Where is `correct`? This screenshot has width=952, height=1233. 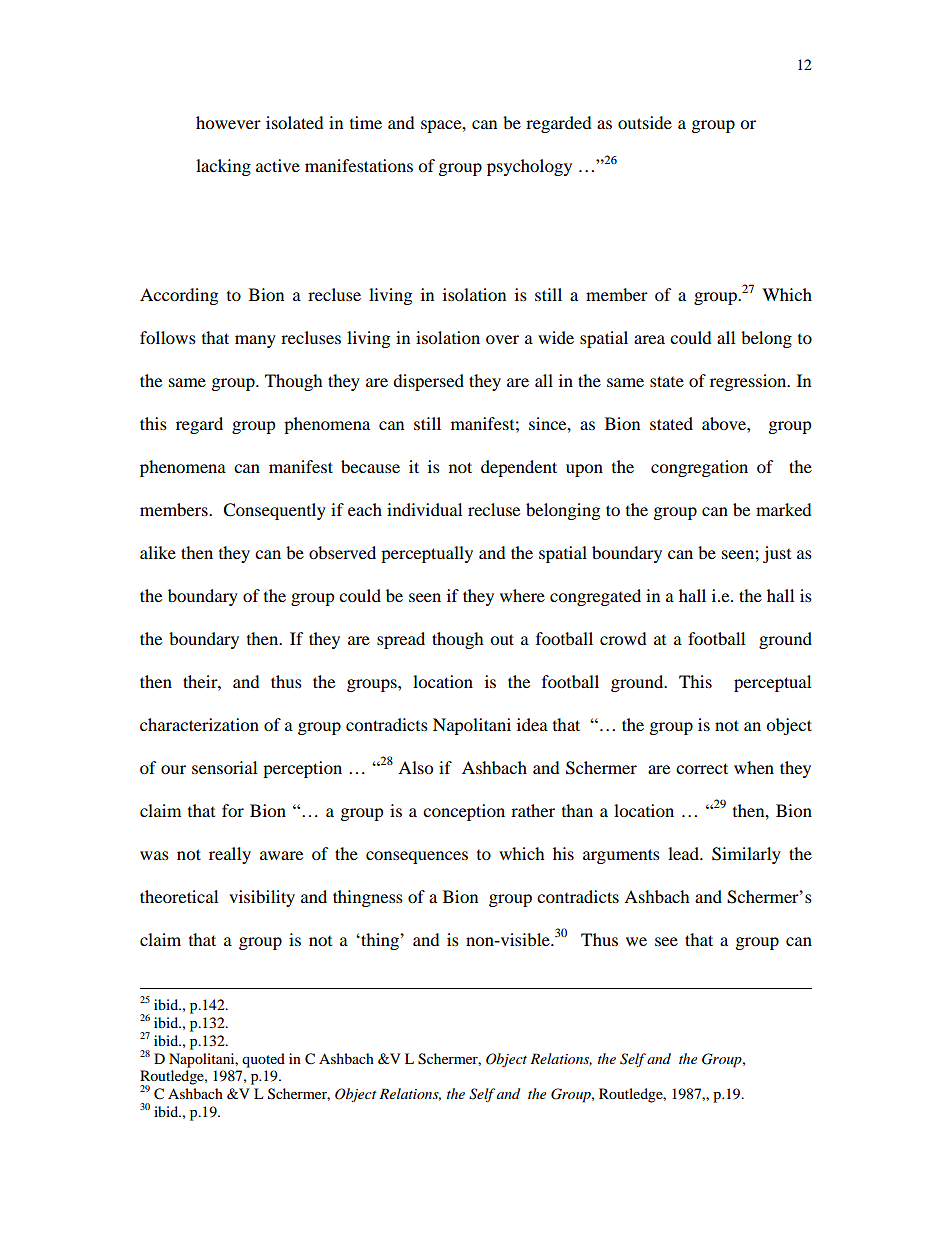 correct is located at coordinates (702, 768).
